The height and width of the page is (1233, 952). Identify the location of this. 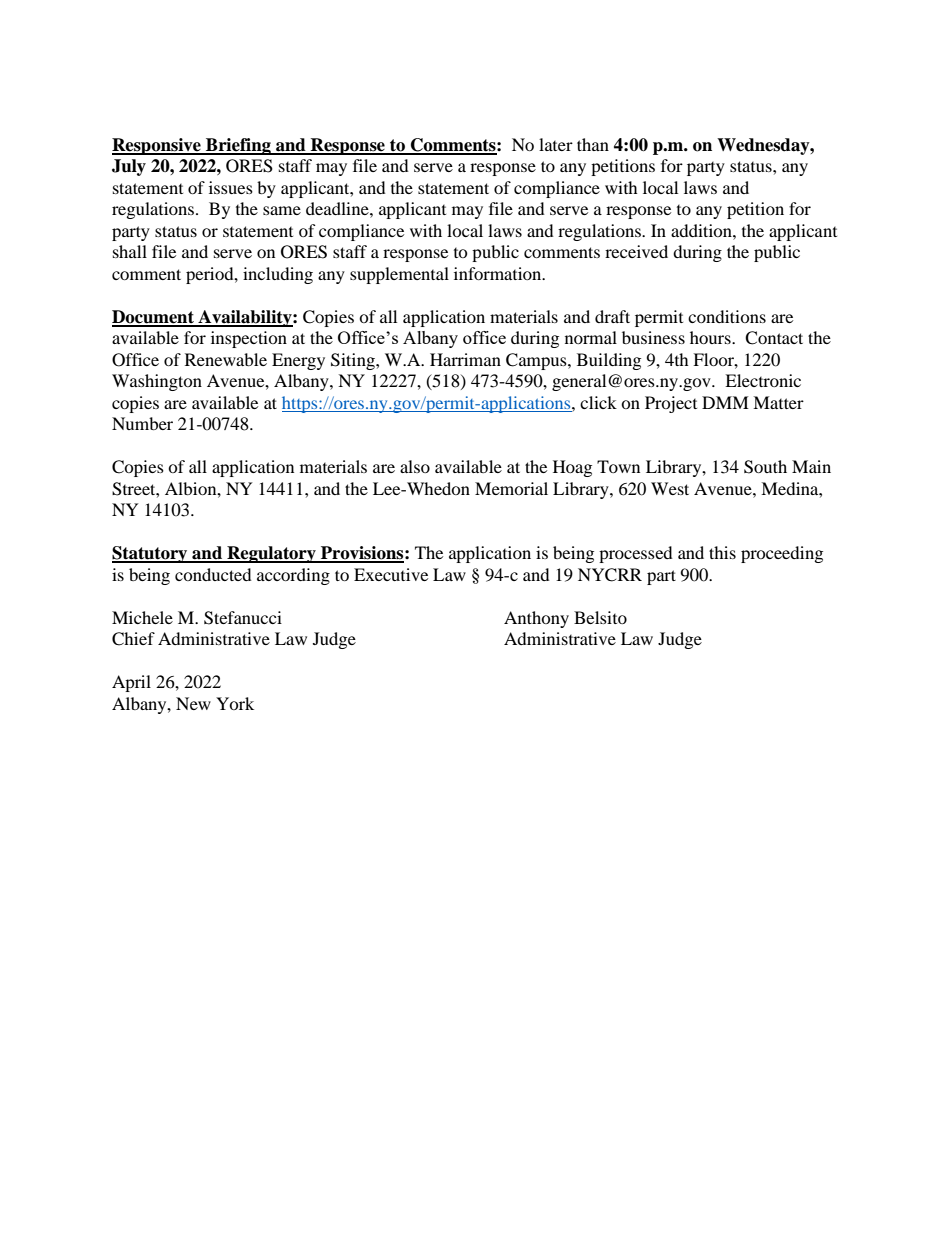
(722, 552).
